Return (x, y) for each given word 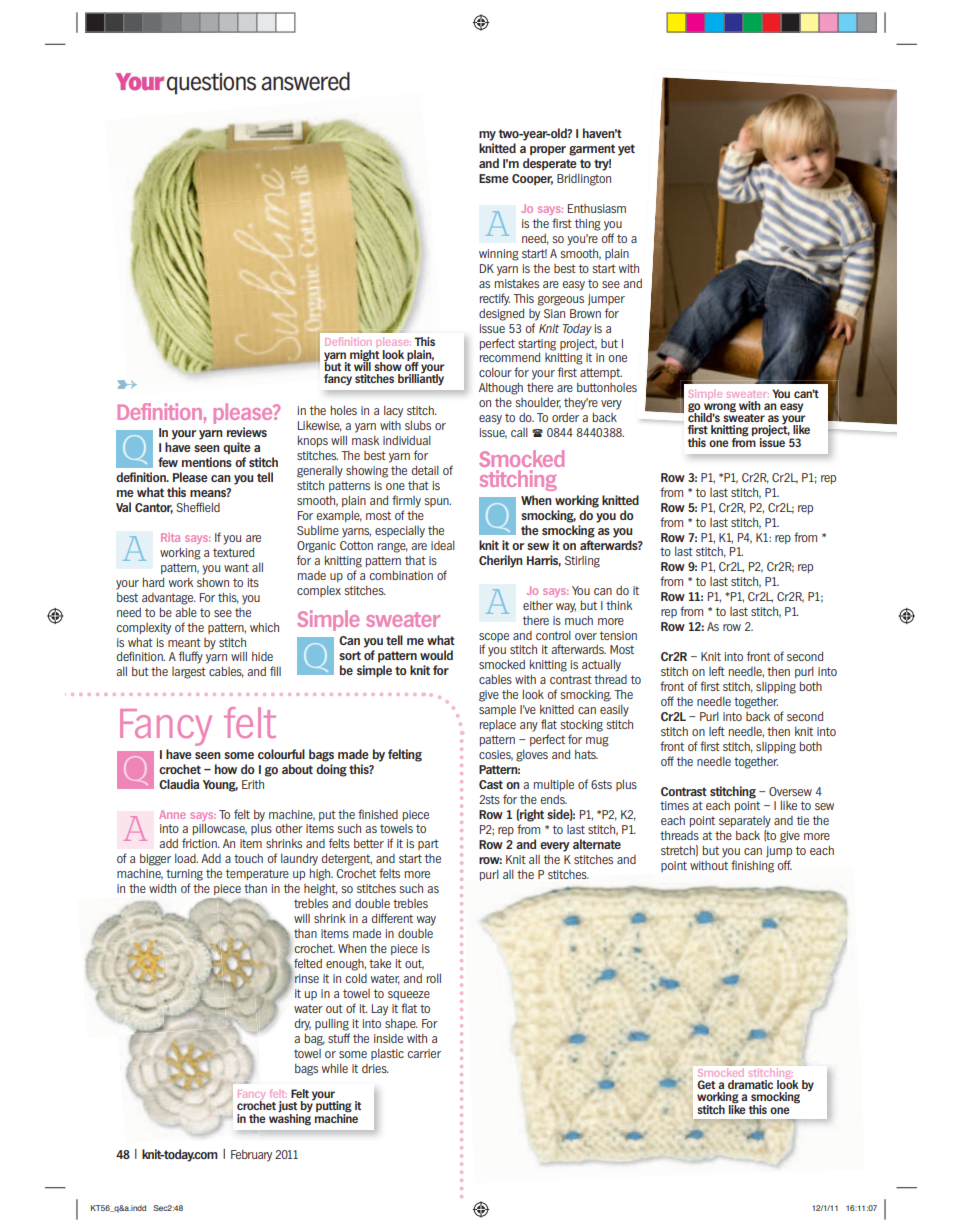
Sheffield (198, 507)
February (251, 1156)
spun (438, 502)
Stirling (582, 562)
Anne (172, 814)
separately (745, 822)
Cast (491, 784)
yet (626, 150)
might (365, 356)
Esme (494, 178)
